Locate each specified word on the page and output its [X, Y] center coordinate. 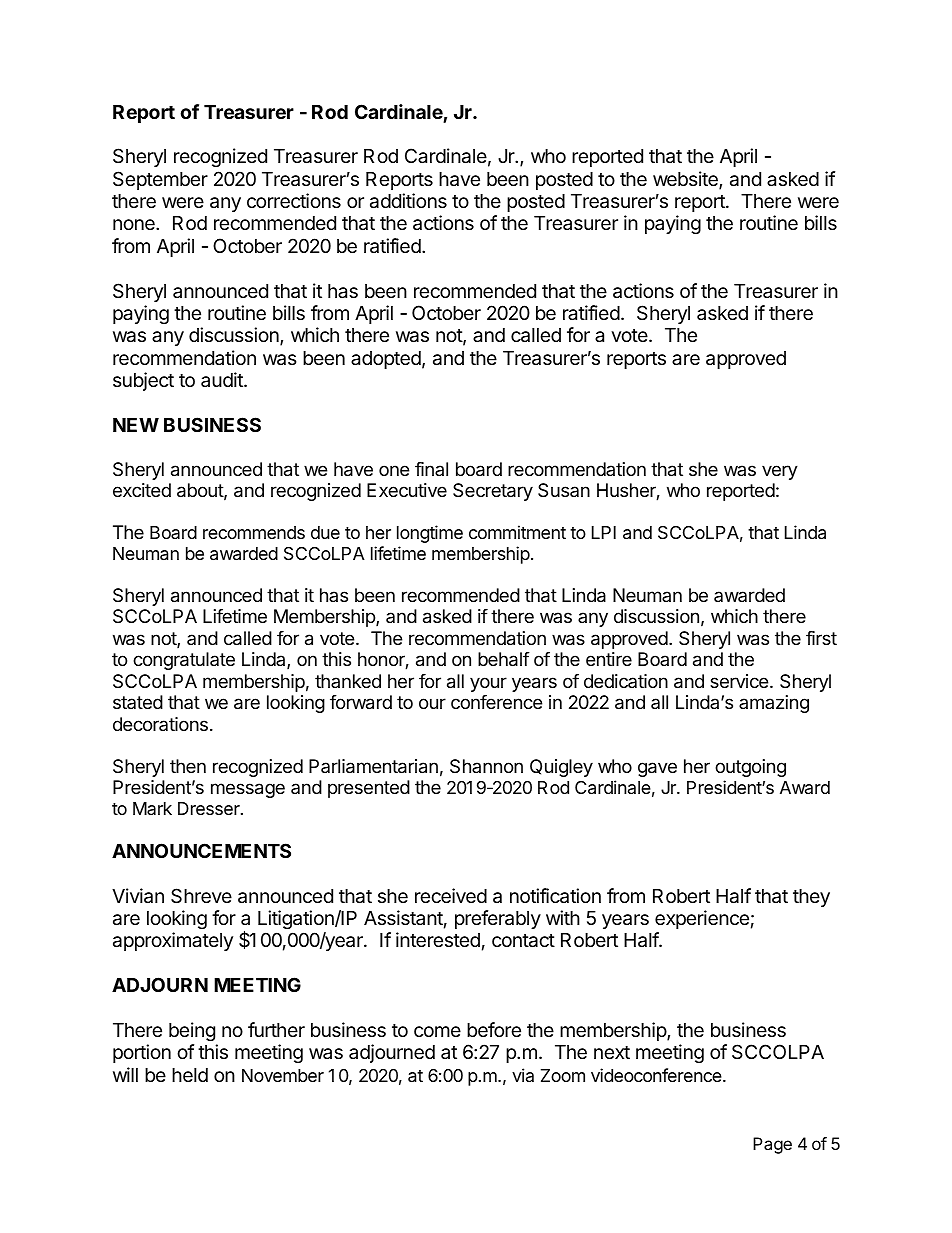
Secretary [493, 492]
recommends [254, 532]
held [190, 1075]
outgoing [750, 768]
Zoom [563, 1075]
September [160, 180]
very [780, 472]
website [686, 180]
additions [408, 201]
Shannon [486, 766]
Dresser [210, 808]
